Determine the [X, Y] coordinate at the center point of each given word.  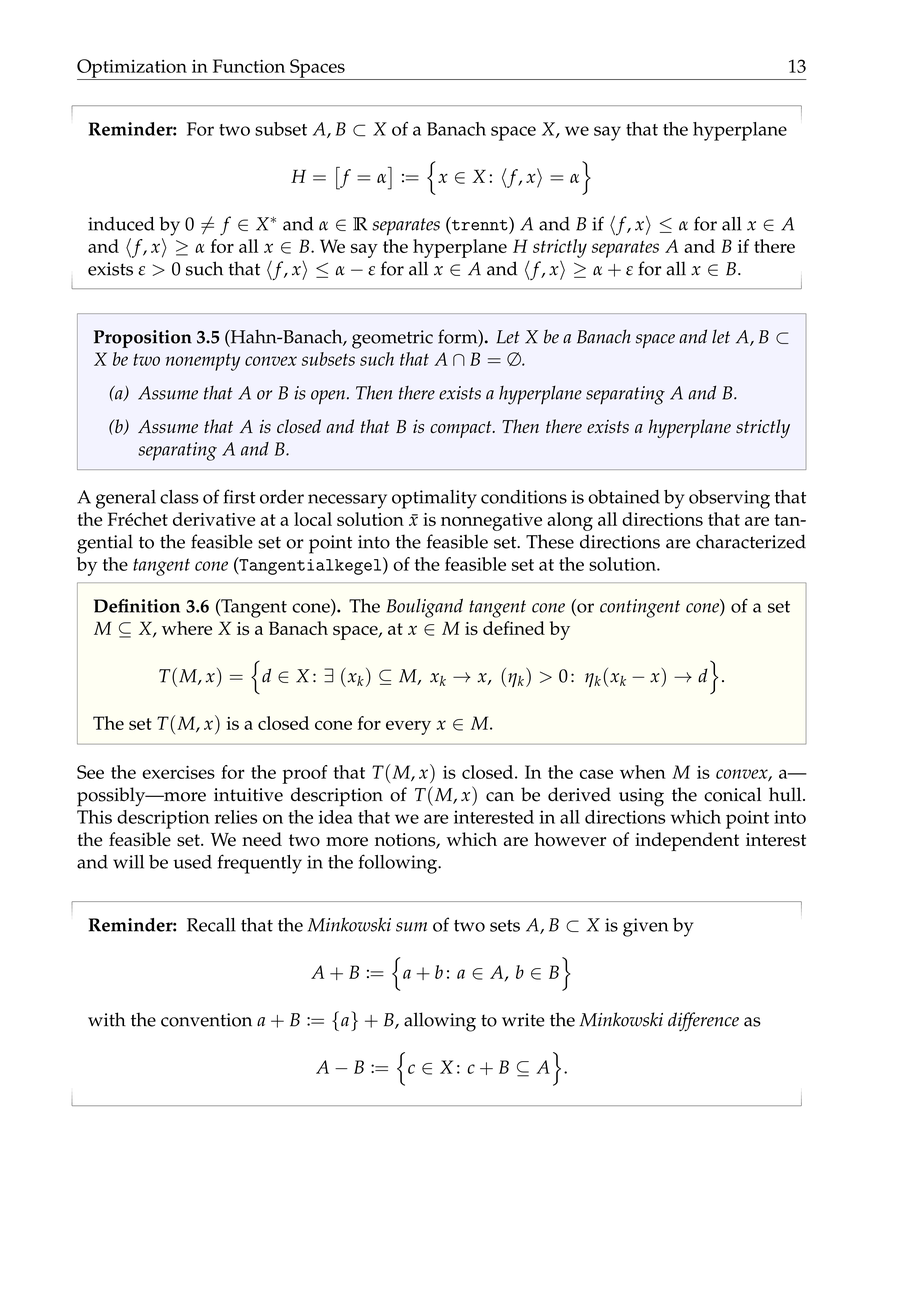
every [408, 727]
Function [249, 66]
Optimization [133, 69]
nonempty [203, 362]
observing [729, 499]
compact [462, 429]
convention [206, 1020]
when [643, 772]
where [187, 628]
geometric [392, 339]
